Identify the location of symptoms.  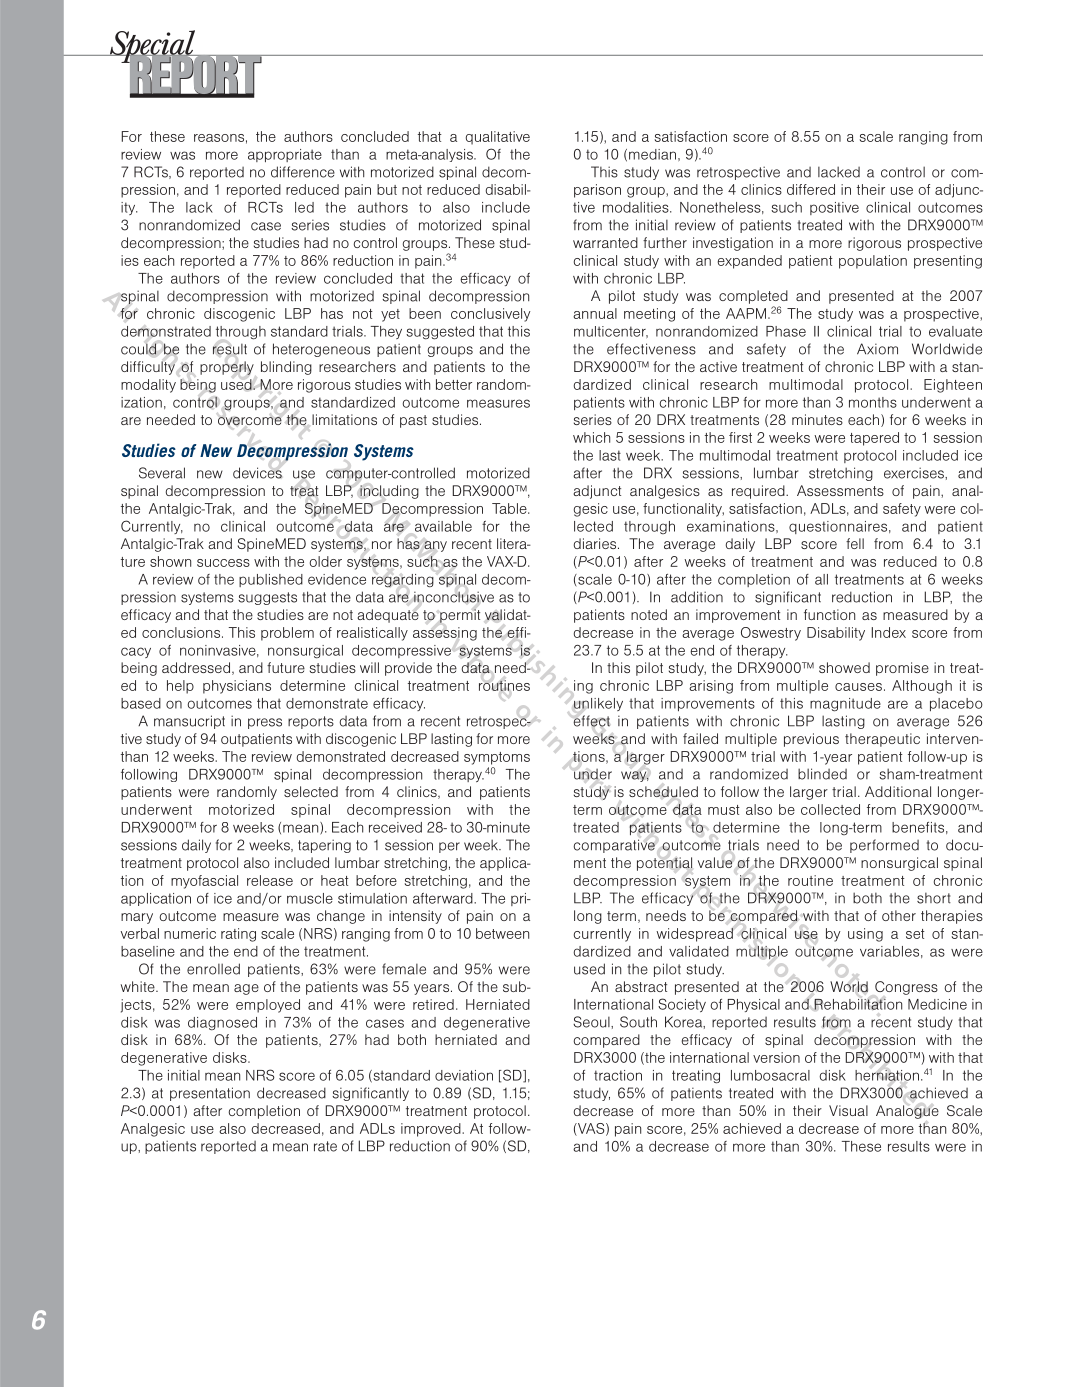
(497, 758).
